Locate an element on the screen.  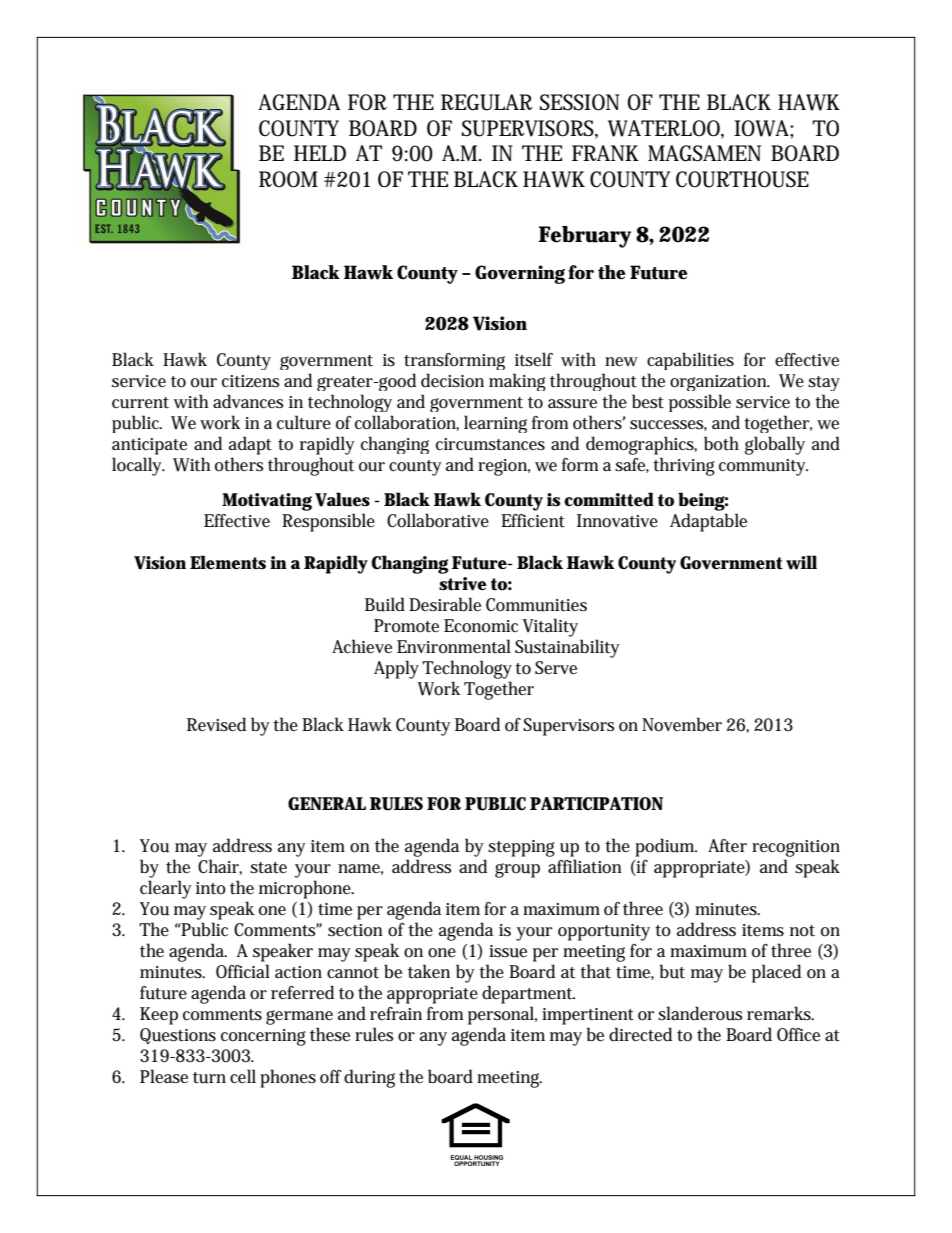
turn is located at coordinates (209, 1078).
